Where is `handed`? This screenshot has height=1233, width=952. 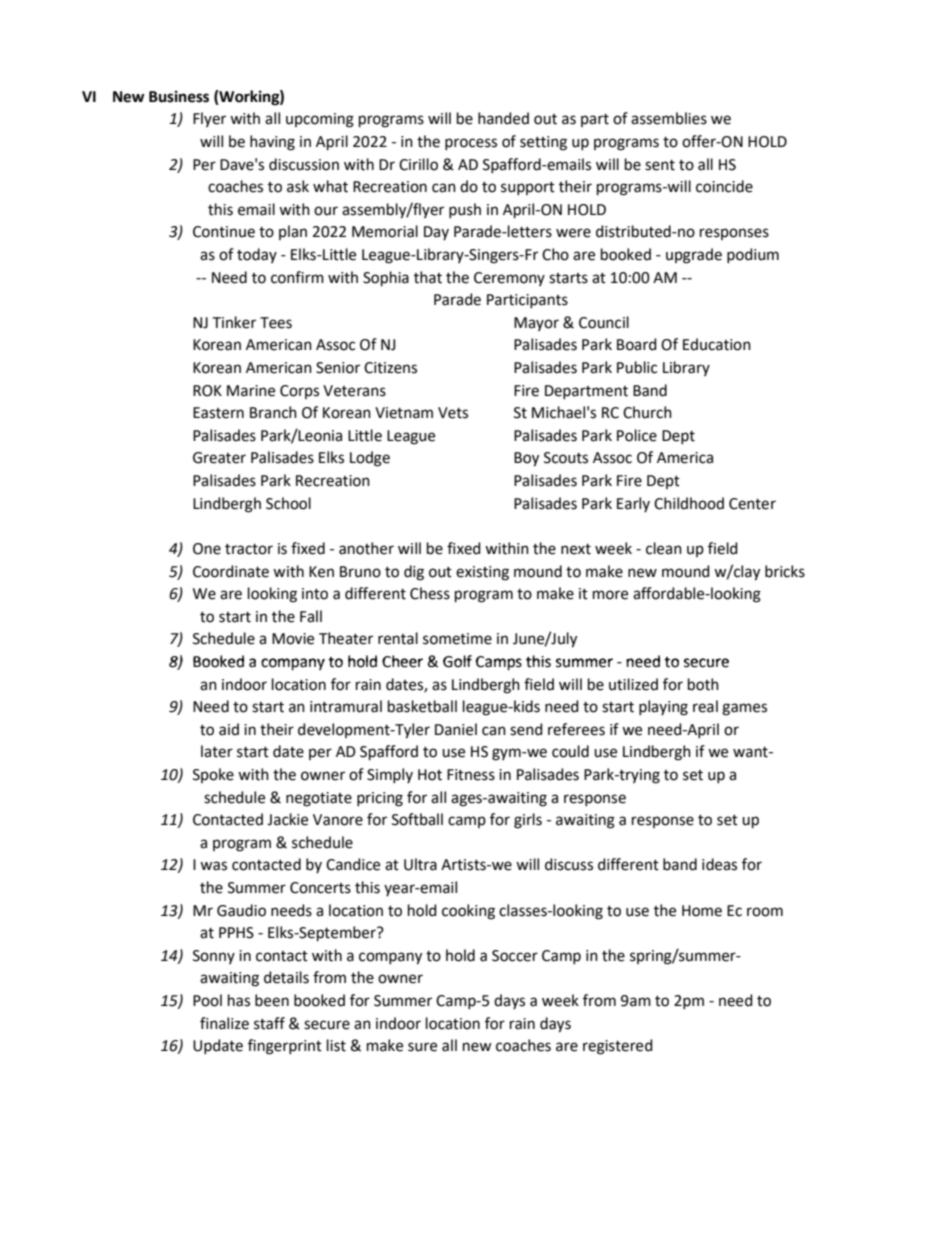 handed is located at coordinates (503, 118).
